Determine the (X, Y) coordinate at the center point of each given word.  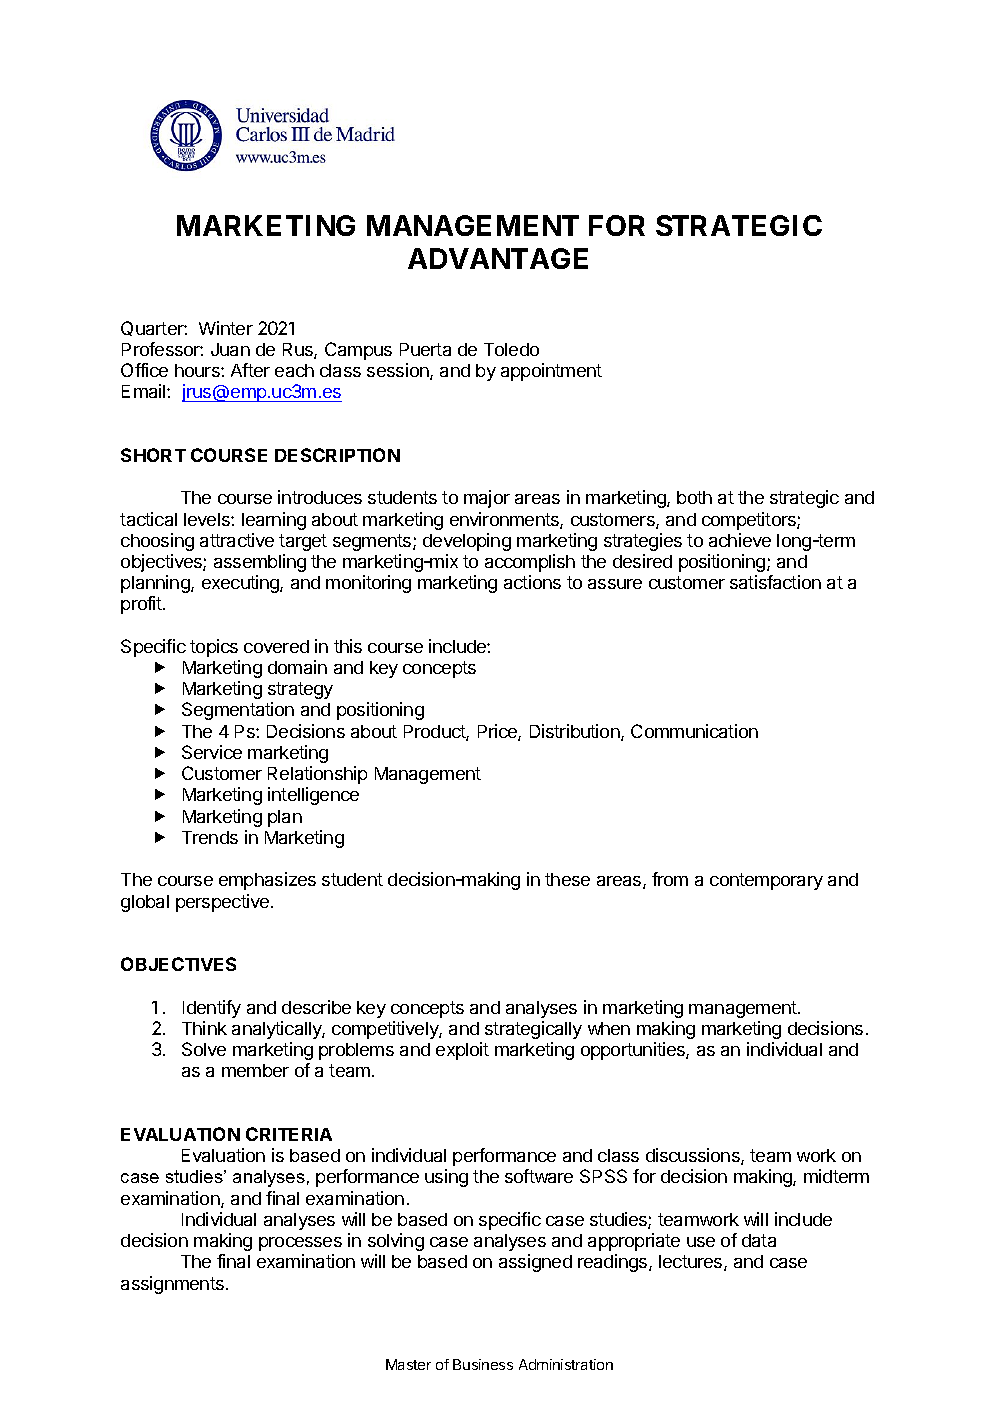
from (670, 879)
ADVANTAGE (498, 258)
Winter (226, 328)
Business (483, 1364)
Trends (210, 837)
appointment (551, 372)
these (567, 879)
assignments (174, 1285)
